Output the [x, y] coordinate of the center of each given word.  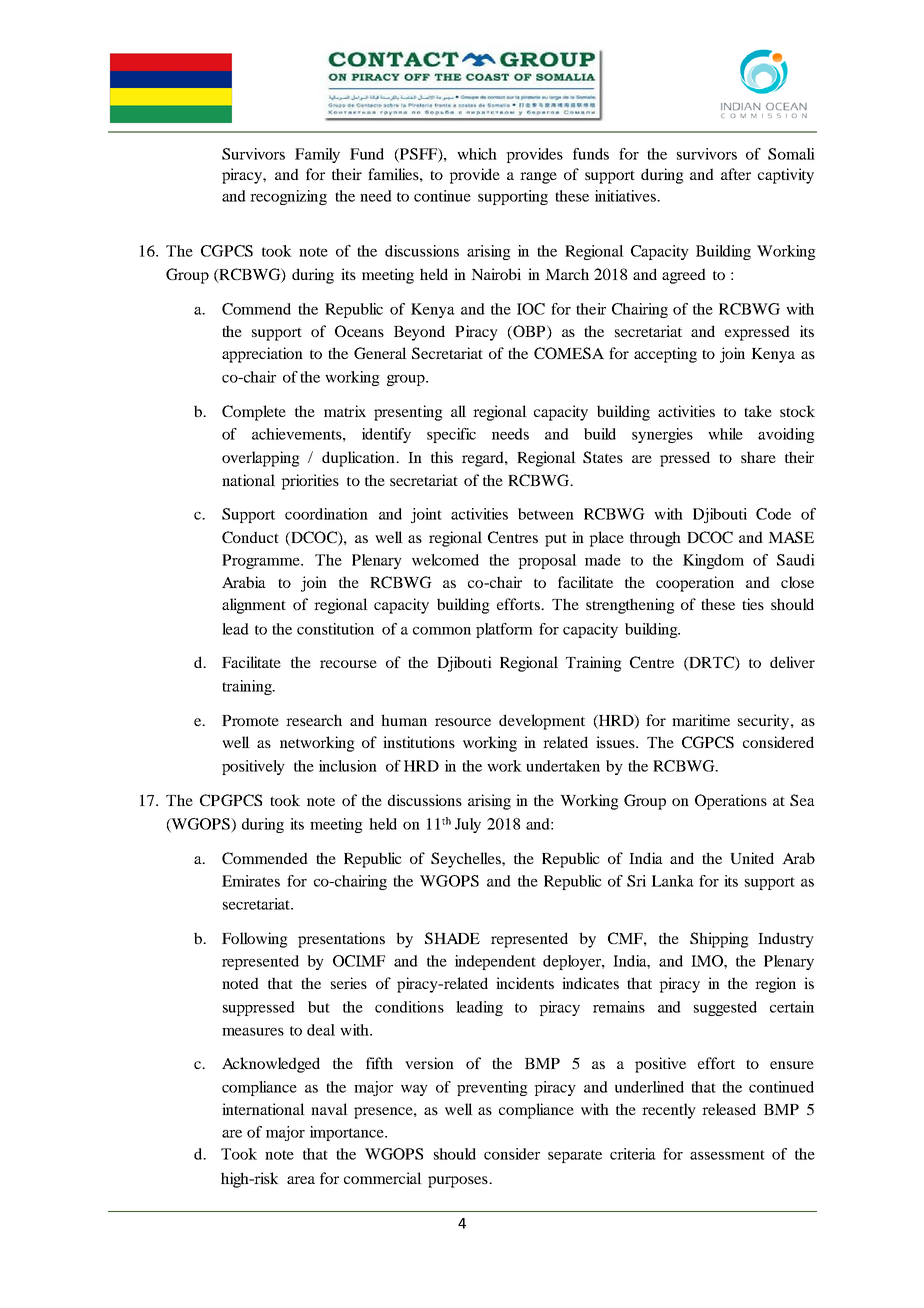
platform [504, 630]
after [736, 174]
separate [575, 1156]
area [301, 1180]
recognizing [288, 197]
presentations [341, 940]
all [458, 411]
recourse [348, 664]
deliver [792, 662]
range [538, 178]
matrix [345, 411]
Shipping [719, 940]
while [725, 434]
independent [495, 962]
